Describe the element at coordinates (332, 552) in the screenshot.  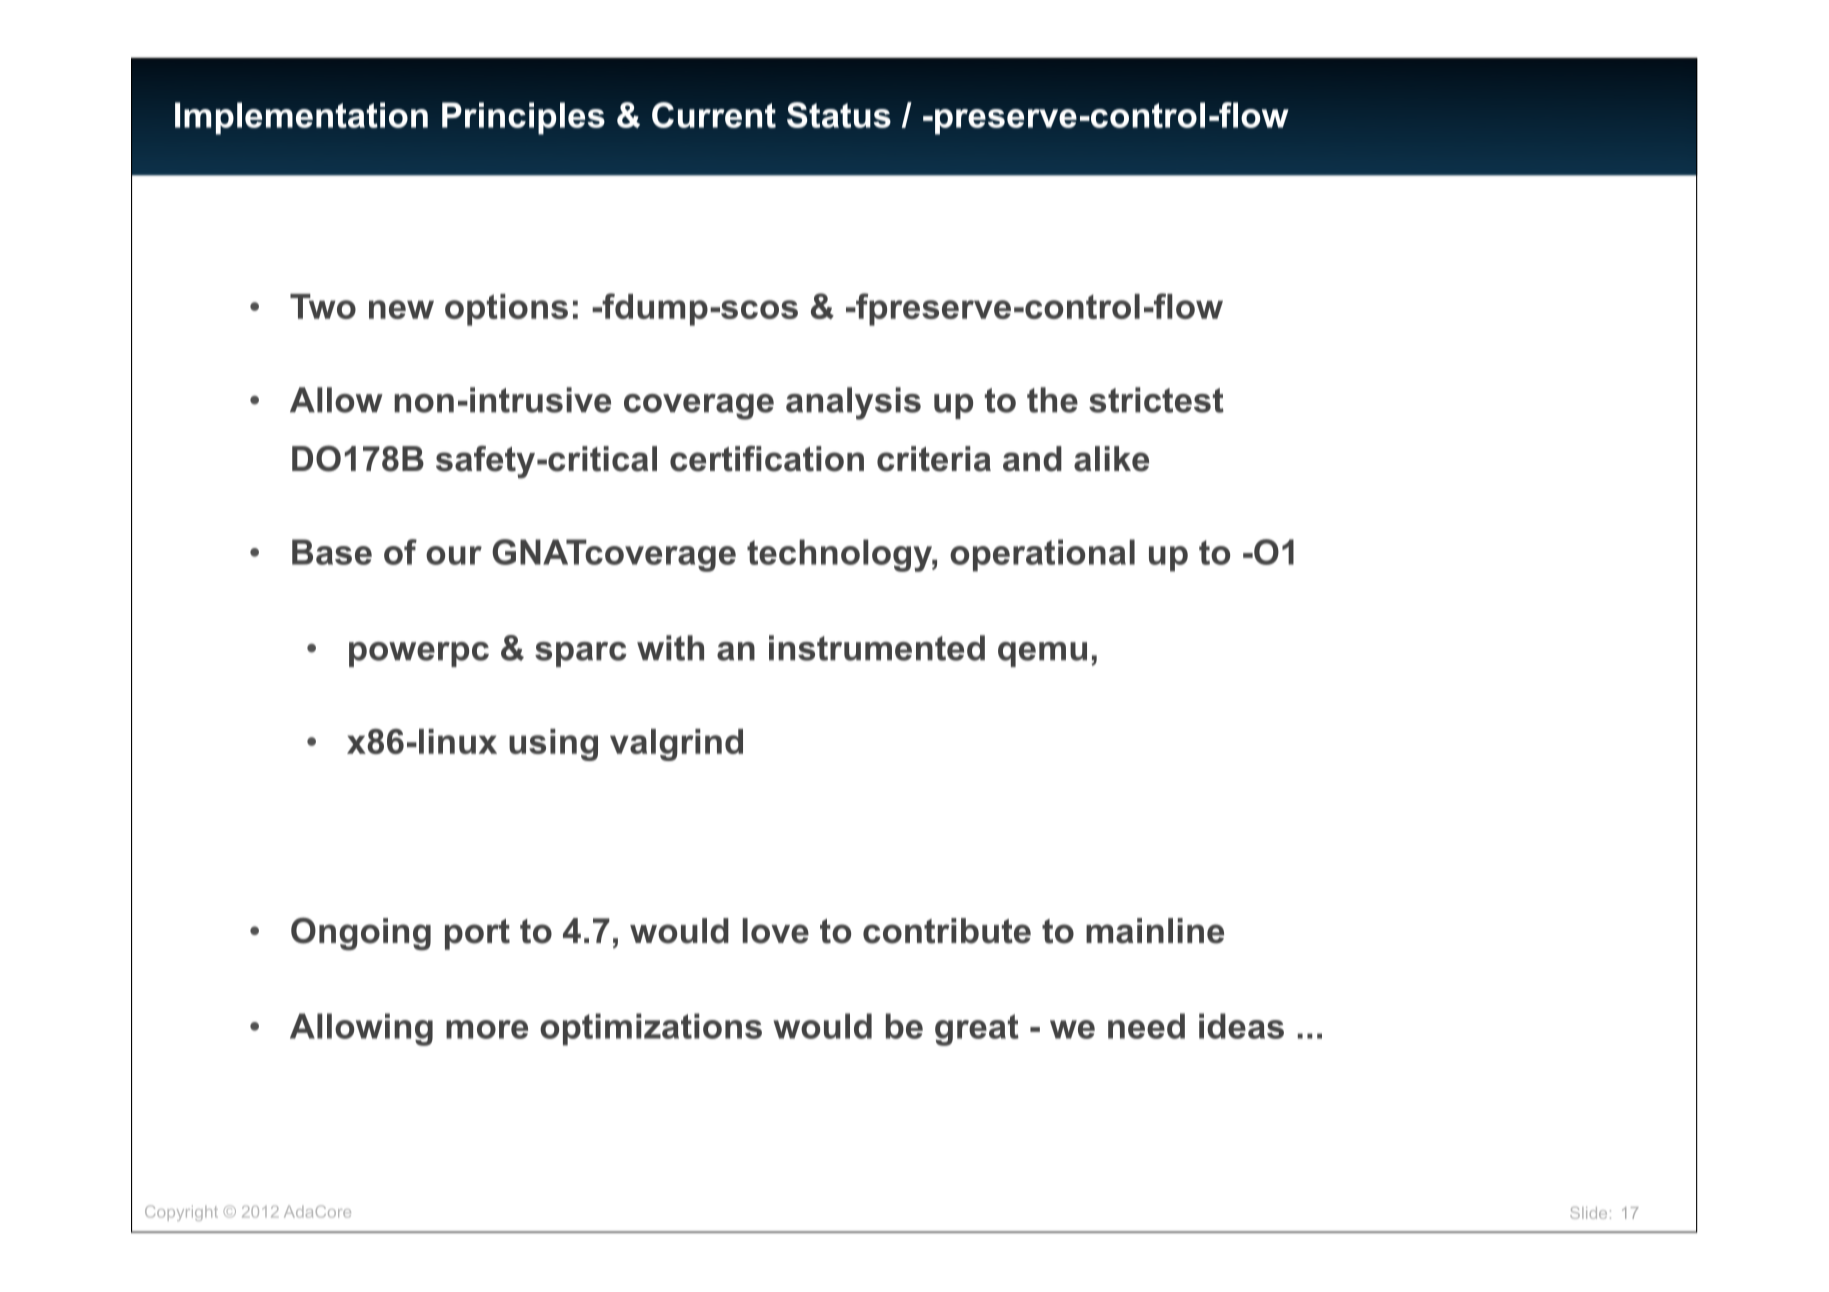
I see `Base` at that location.
